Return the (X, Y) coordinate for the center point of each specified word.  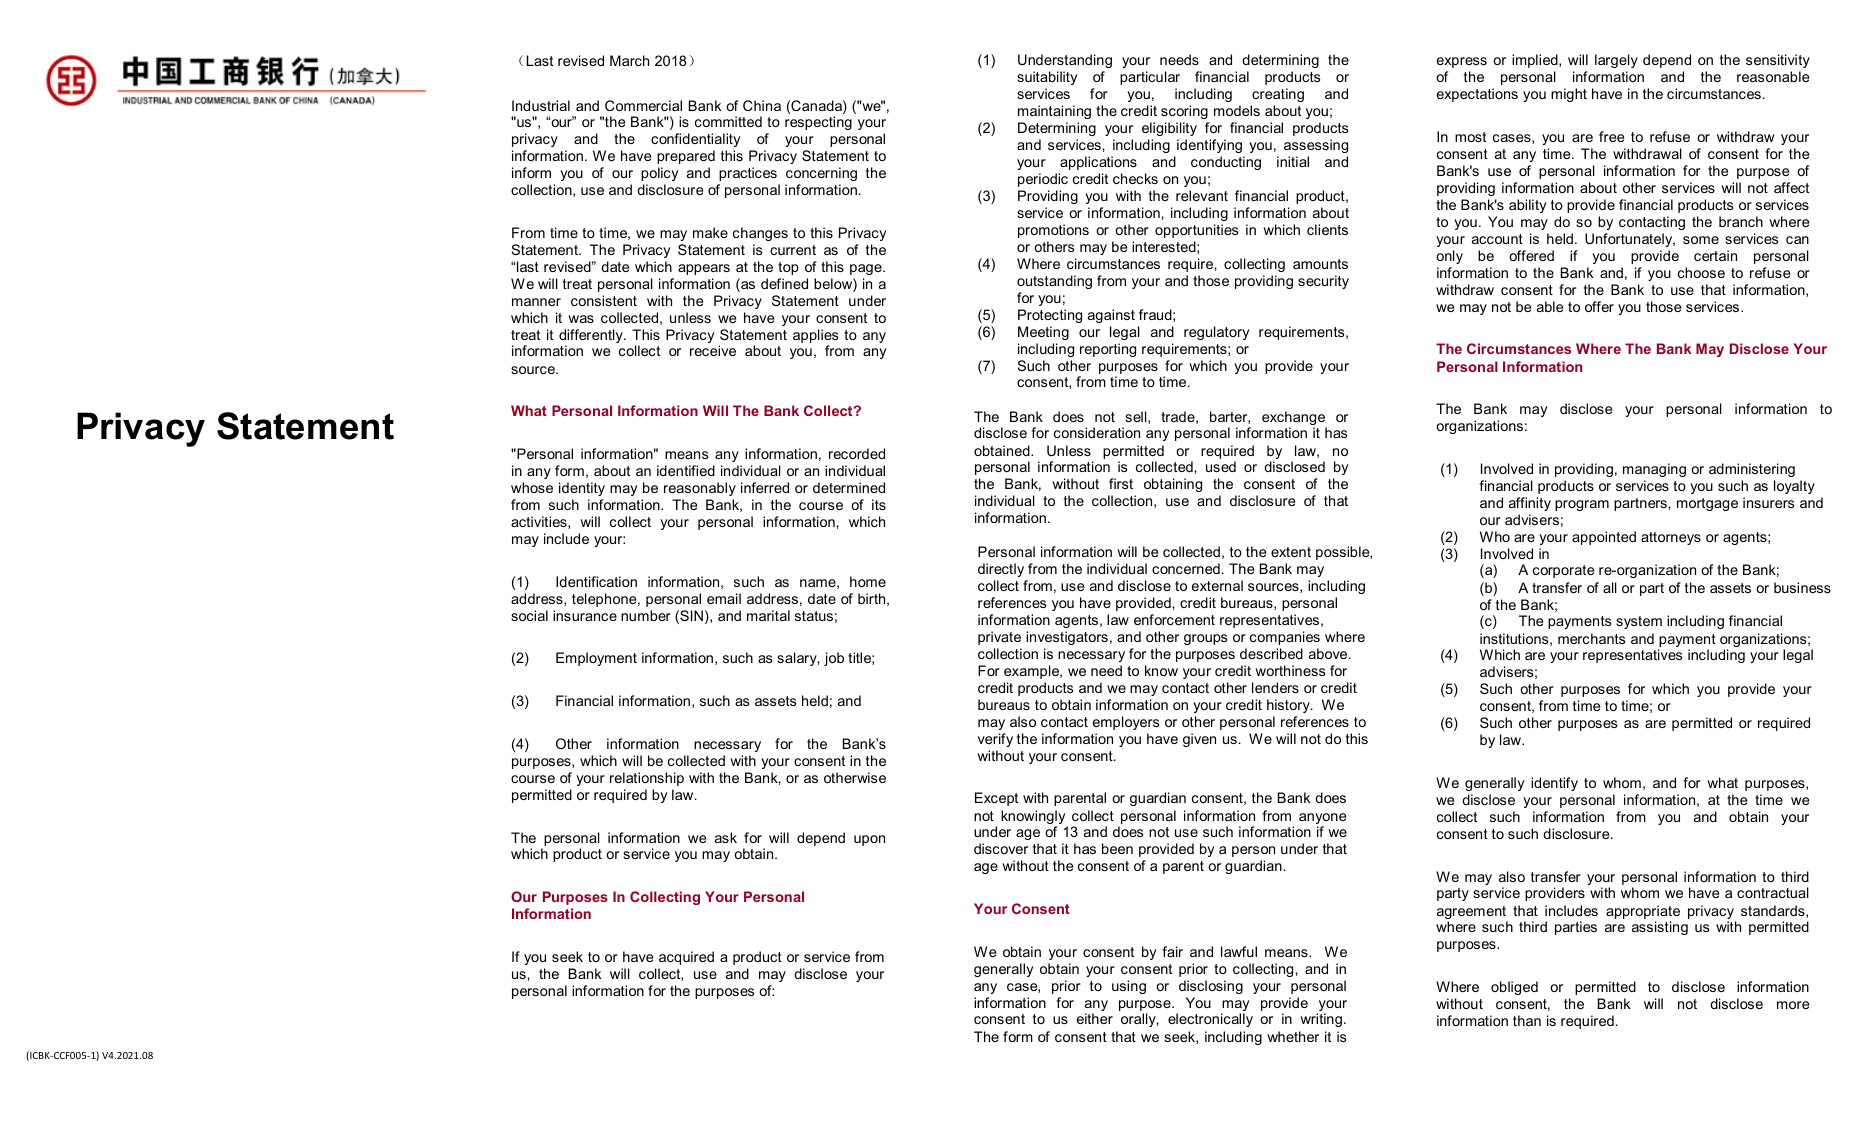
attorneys (1671, 538)
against (1111, 316)
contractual (1773, 892)
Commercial (643, 105)
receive (713, 350)
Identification (596, 581)
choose (1701, 272)
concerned (1186, 568)
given (1199, 740)
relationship (647, 779)
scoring (1184, 112)
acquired (686, 958)
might (1569, 95)
